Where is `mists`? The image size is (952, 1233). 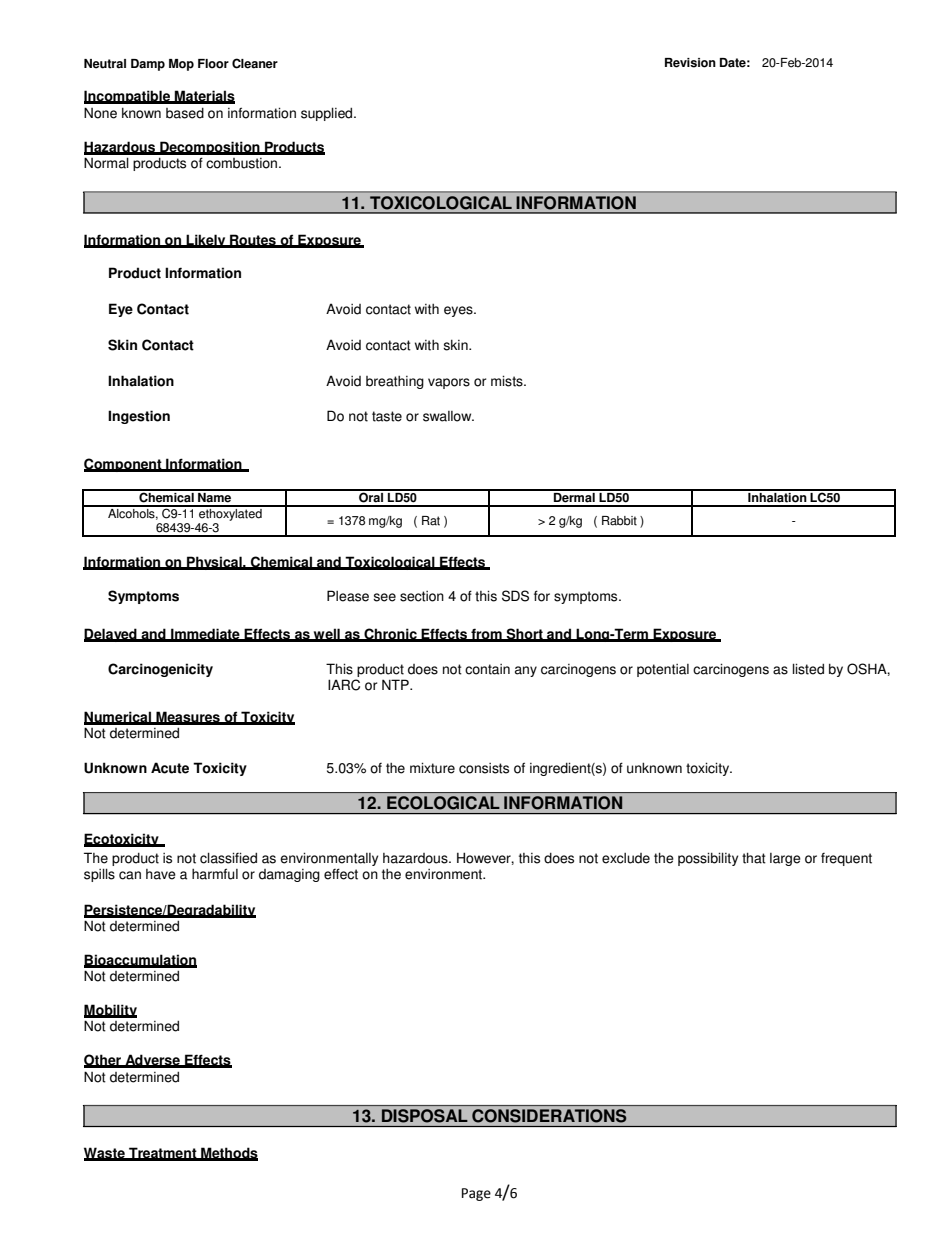 mists is located at coordinates (508, 381).
